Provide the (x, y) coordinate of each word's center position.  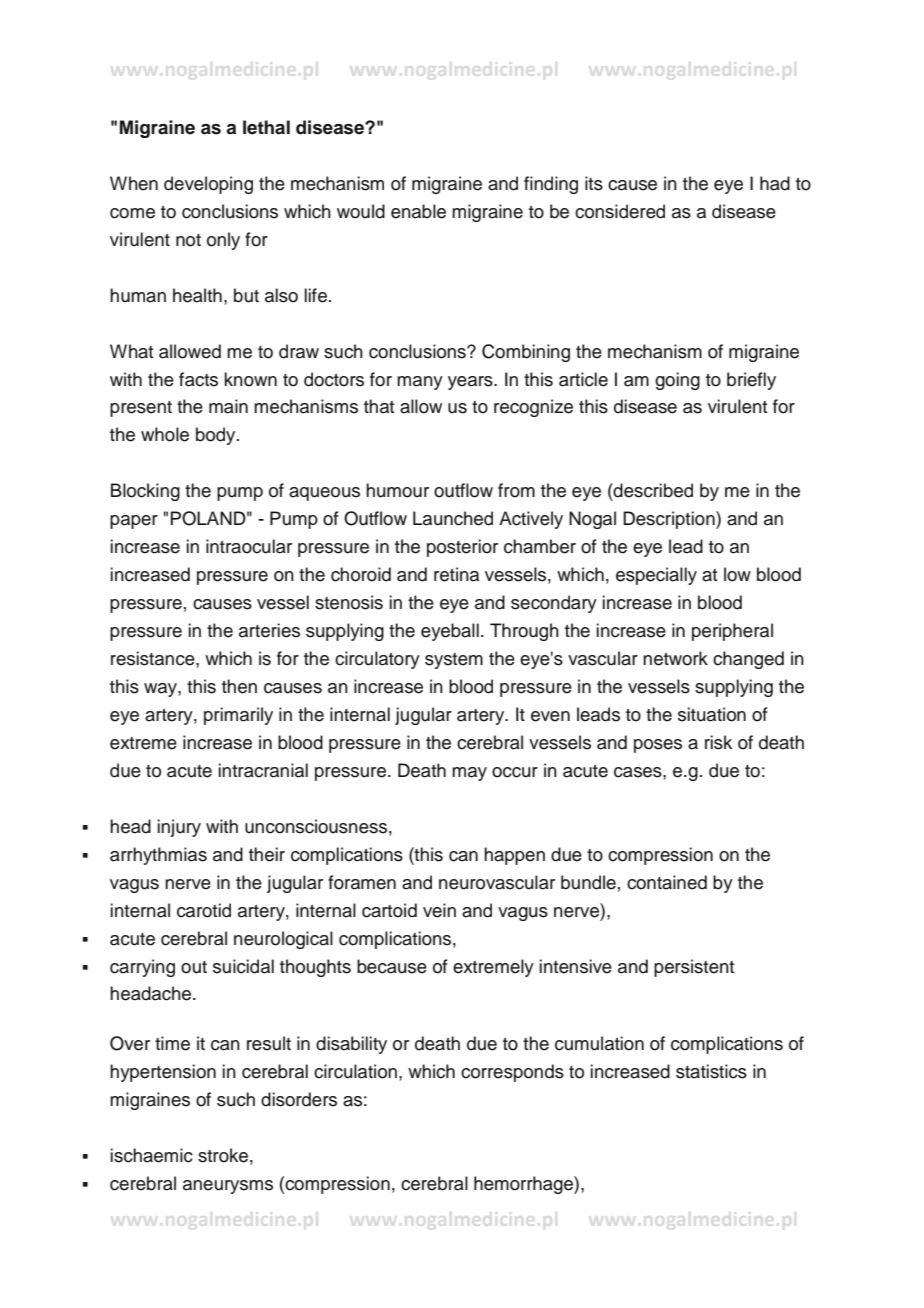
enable (418, 211)
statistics (711, 1071)
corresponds (512, 1073)
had (775, 183)
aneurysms (228, 1187)
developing (208, 185)
